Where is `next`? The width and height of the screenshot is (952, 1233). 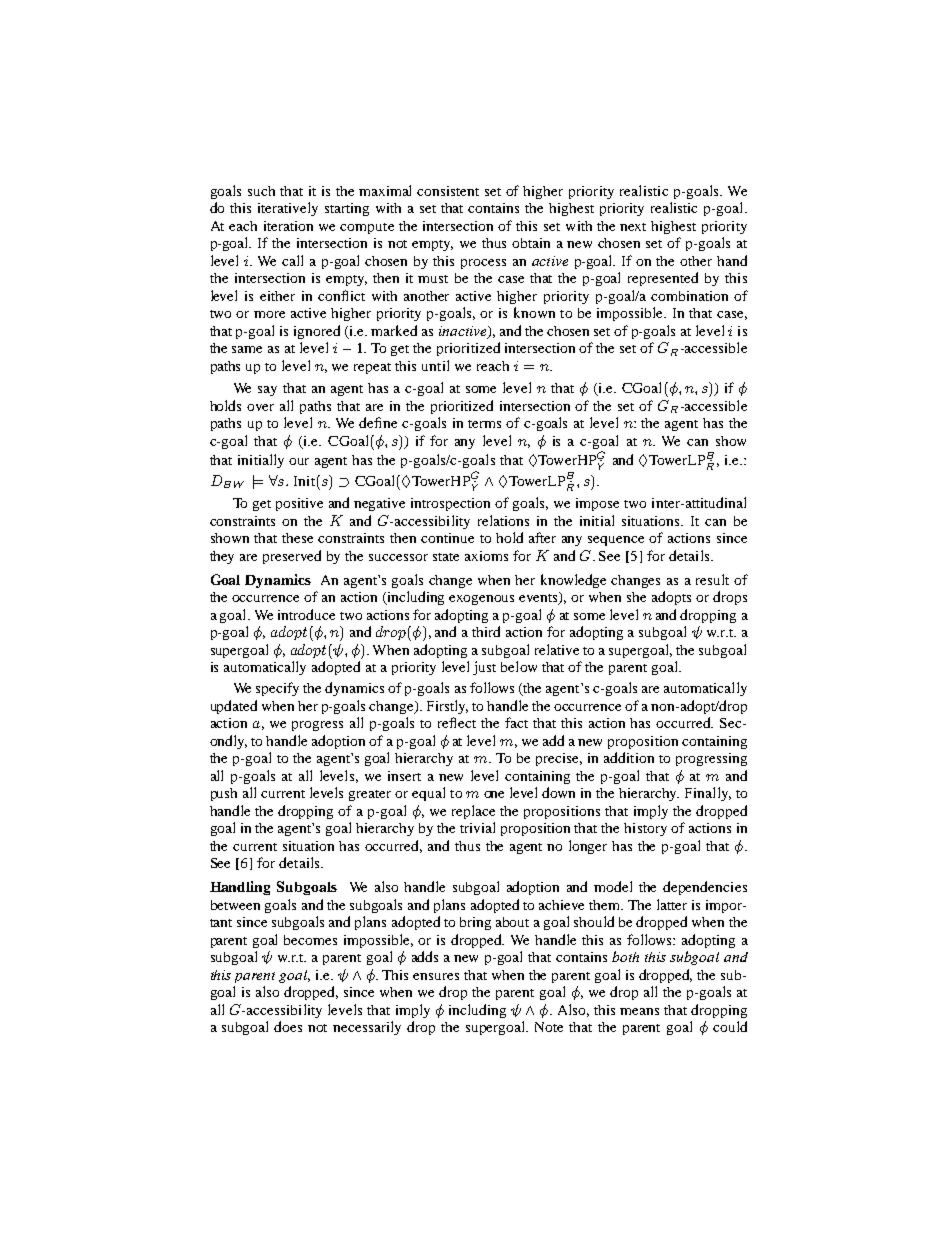
next is located at coordinates (633, 227).
